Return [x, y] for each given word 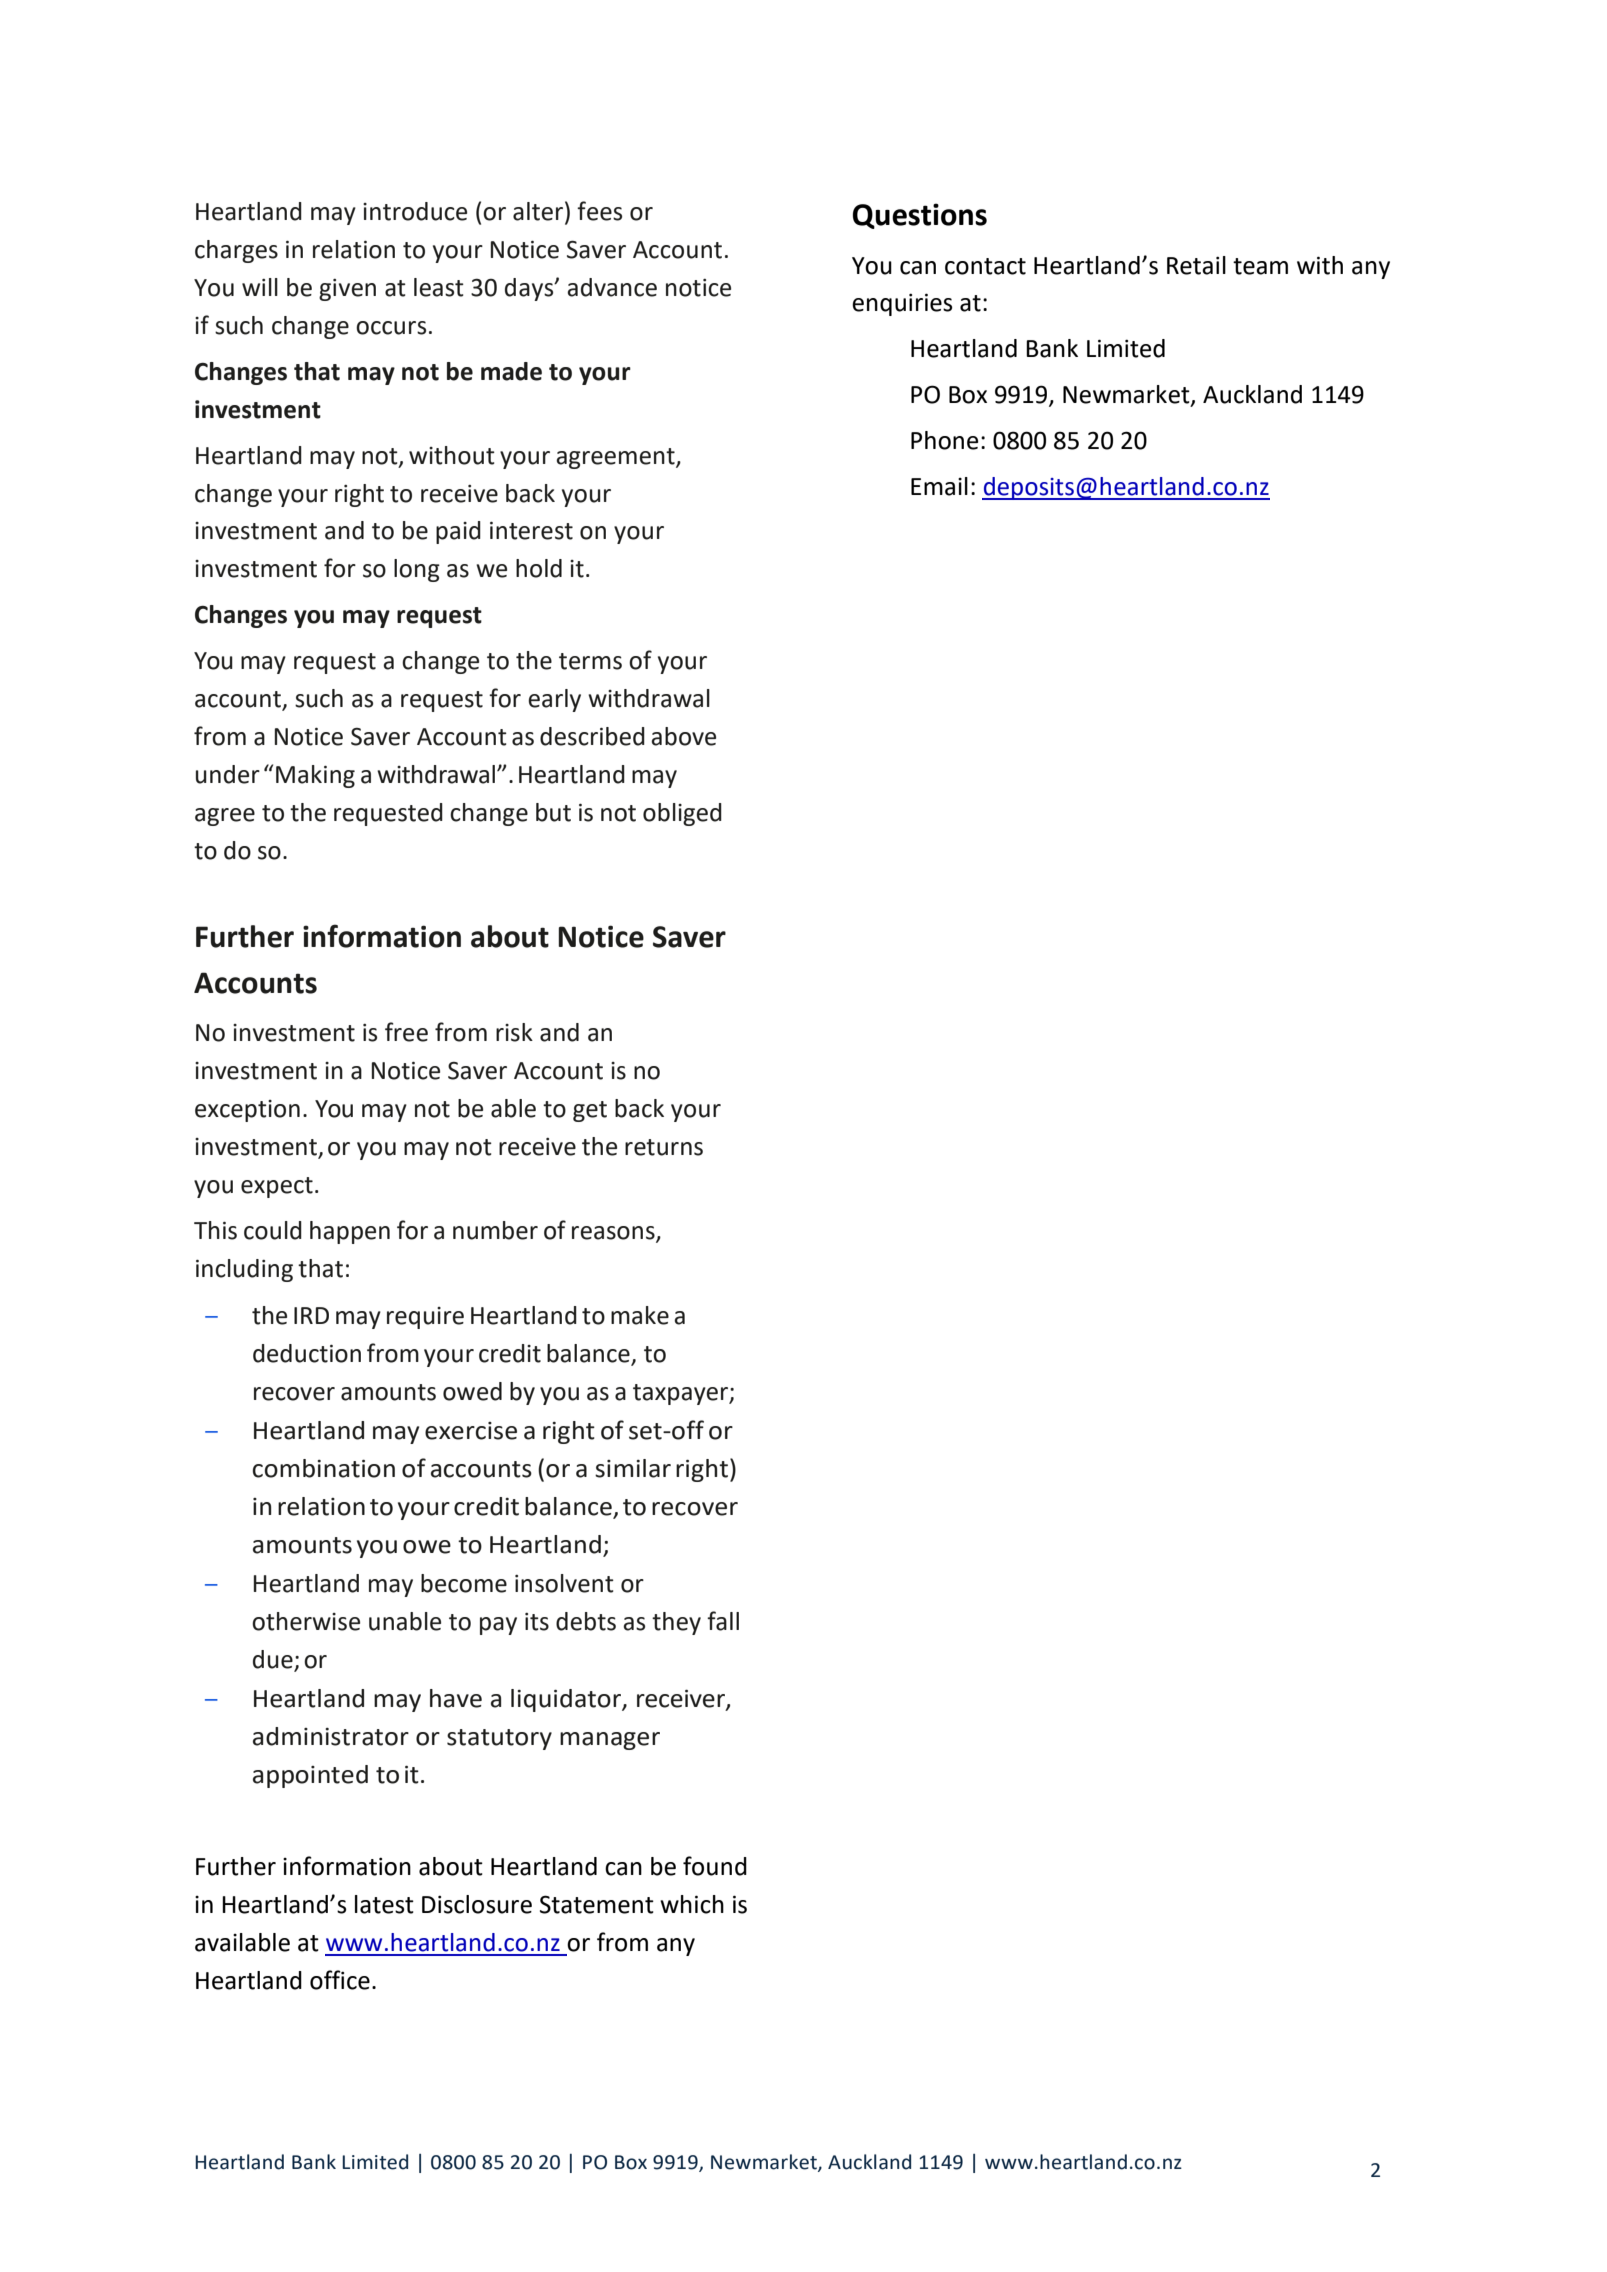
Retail [1196, 265]
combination [324, 1468]
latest [384, 1904]
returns [664, 1147]
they [676, 1623]
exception [247, 1111]
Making [315, 776]
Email [939, 486]
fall [723, 1621]
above [683, 736]
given [347, 290]
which [692, 1904]
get [590, 1111]
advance [612, 287]
